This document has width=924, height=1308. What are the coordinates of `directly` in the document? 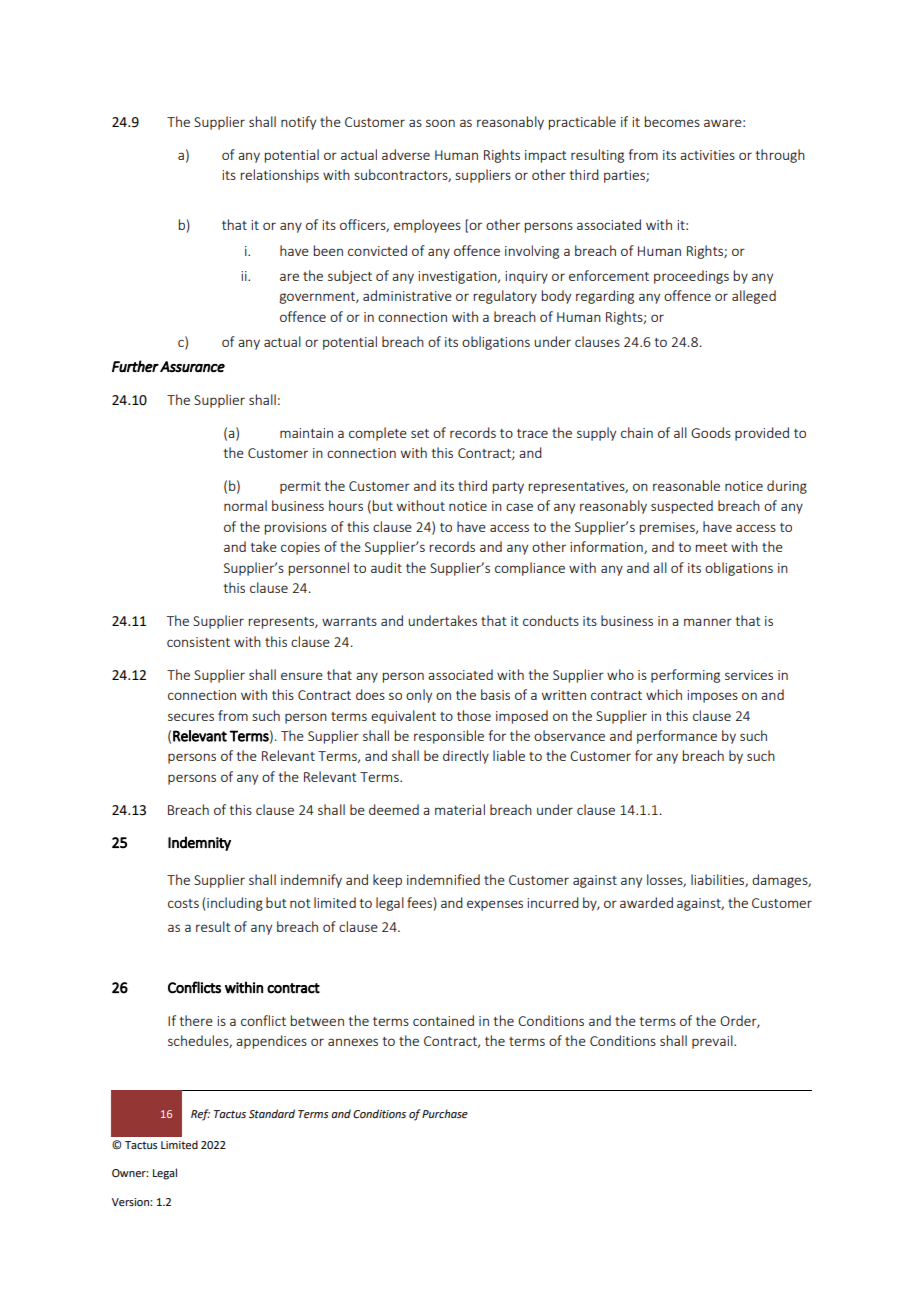 It's located at (466, 757).
